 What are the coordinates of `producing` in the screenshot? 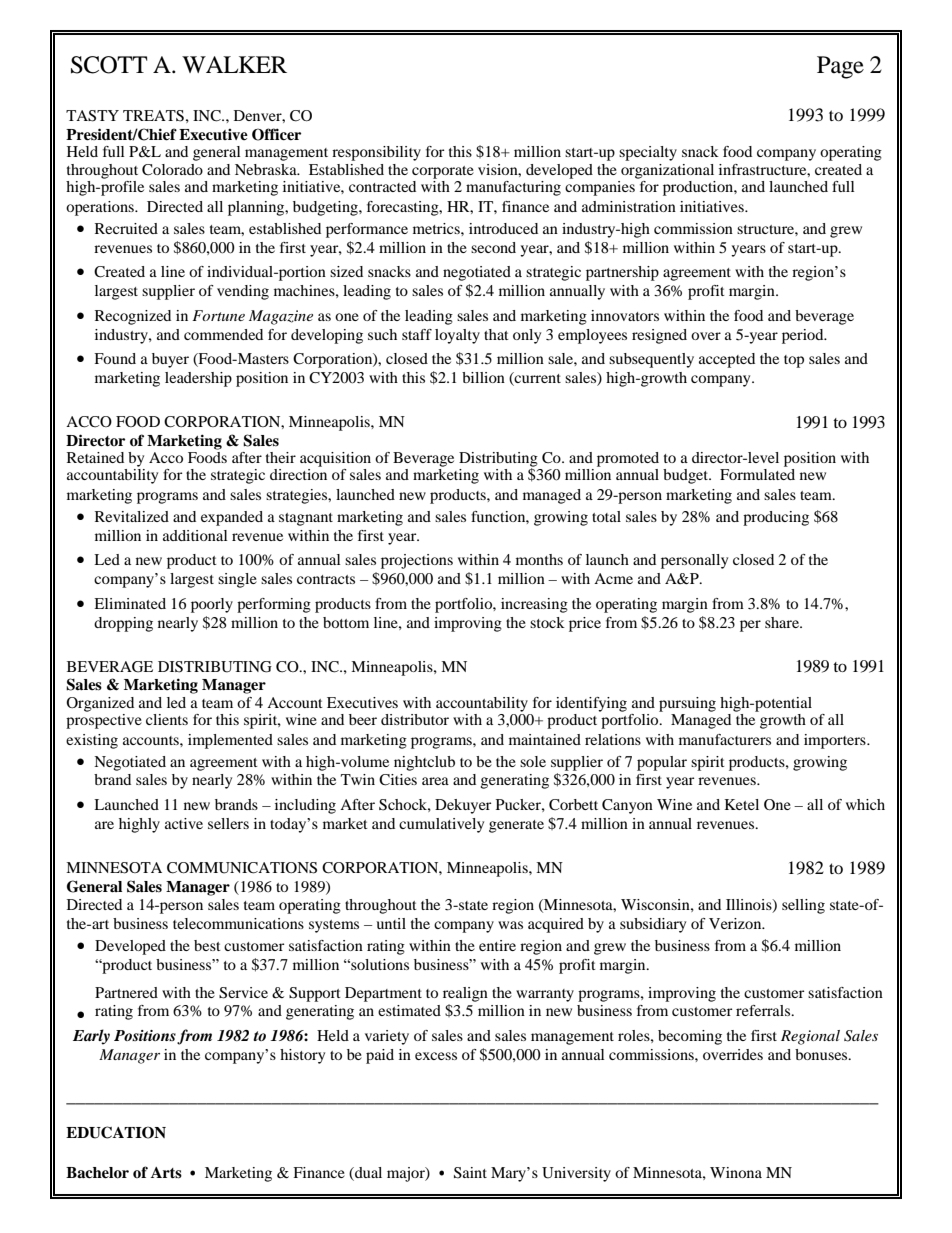 It's located at (776, 518).
